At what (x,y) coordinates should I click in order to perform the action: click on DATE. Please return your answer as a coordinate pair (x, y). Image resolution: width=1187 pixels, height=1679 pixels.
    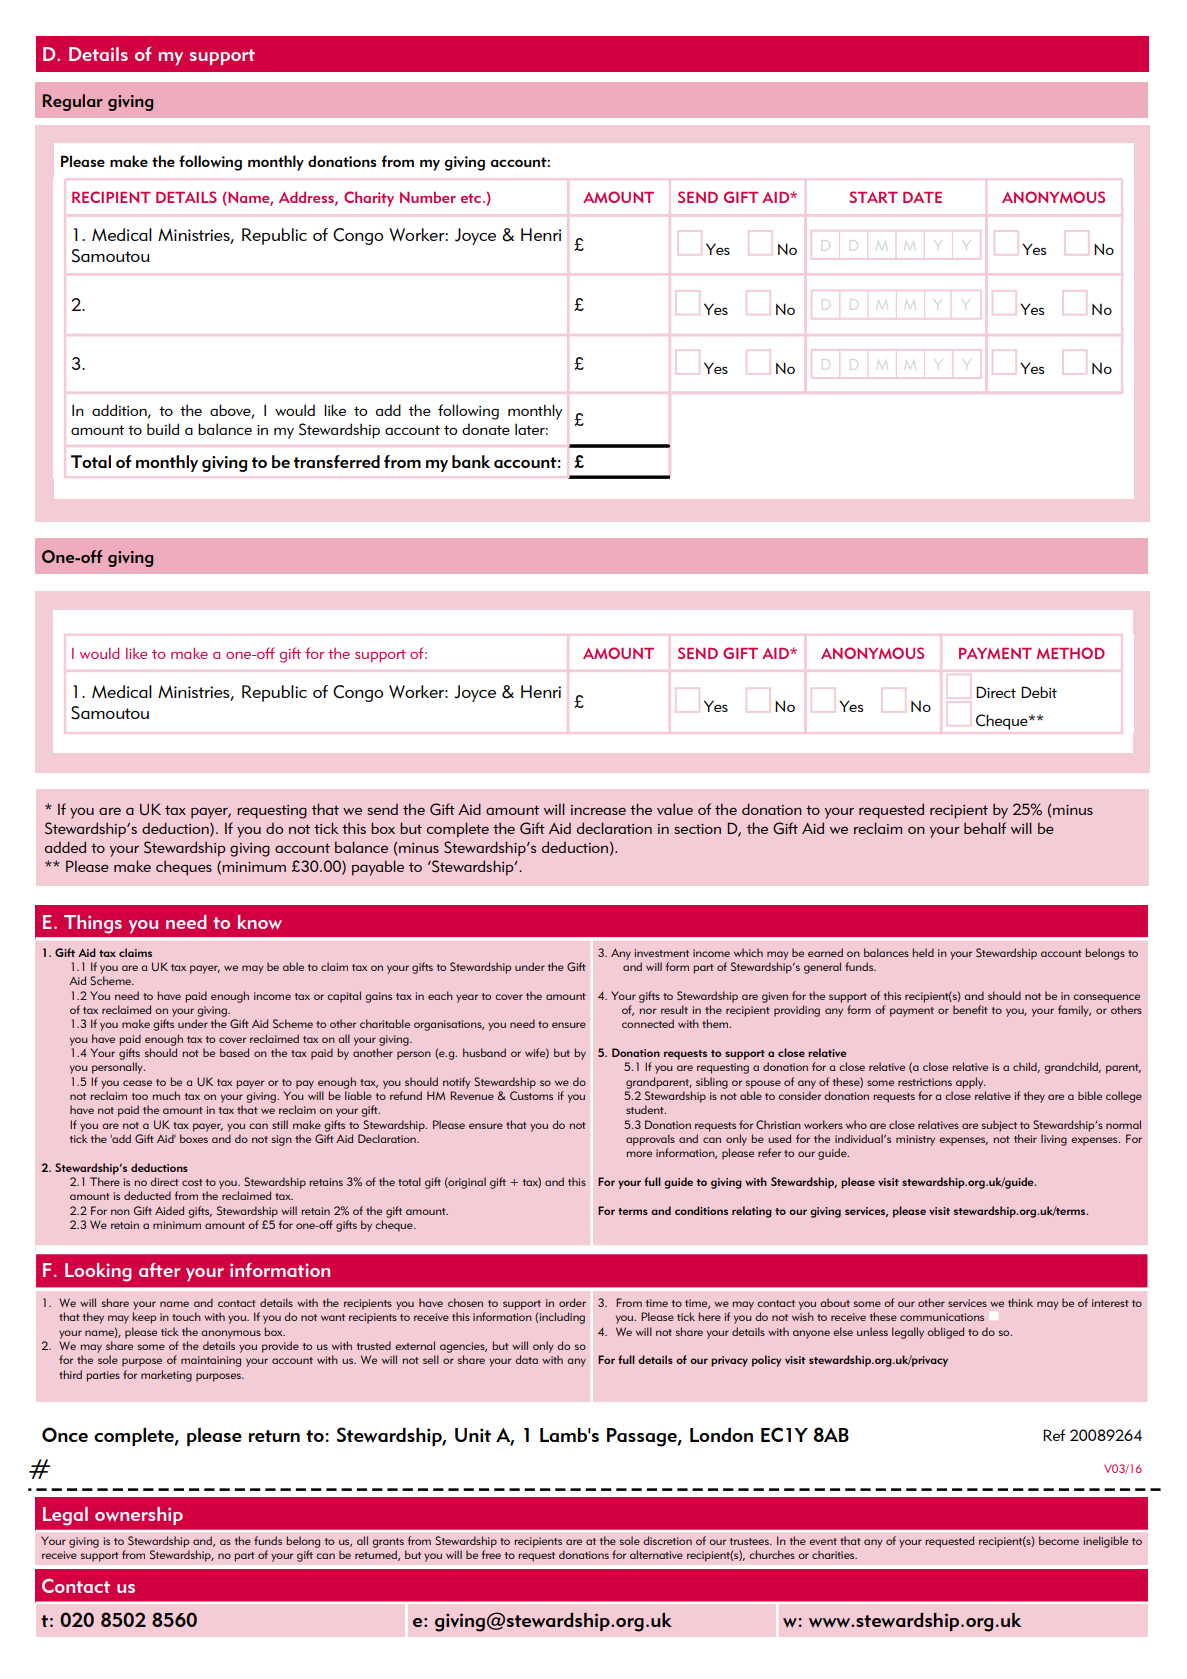
    Looking at the image, I should click on (922, 197).
